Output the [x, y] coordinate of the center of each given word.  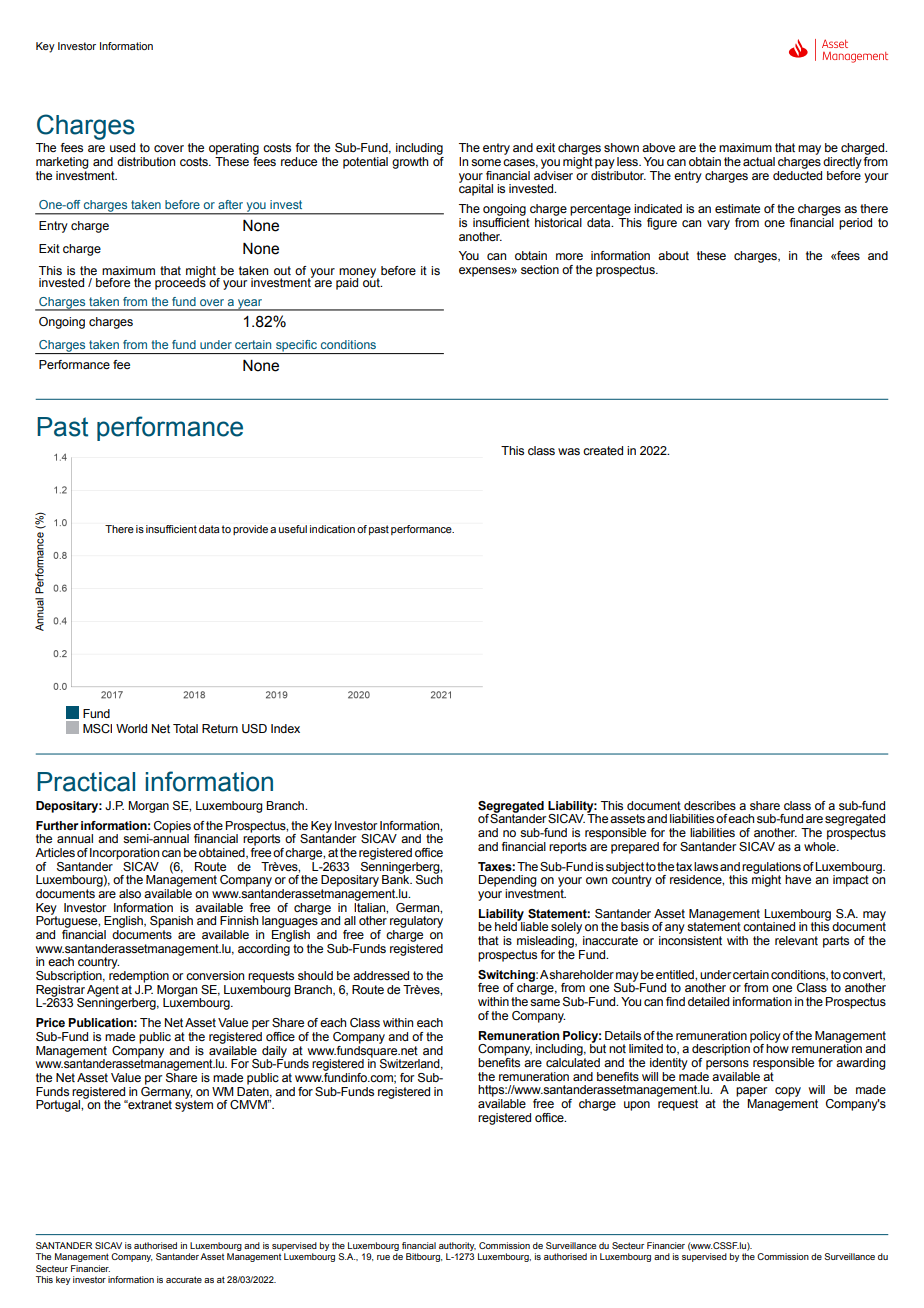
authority [457, 1248]
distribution [146, 161]
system [194, 1105]
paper [751, 1092]
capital [476, 189]
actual [759, 161]
